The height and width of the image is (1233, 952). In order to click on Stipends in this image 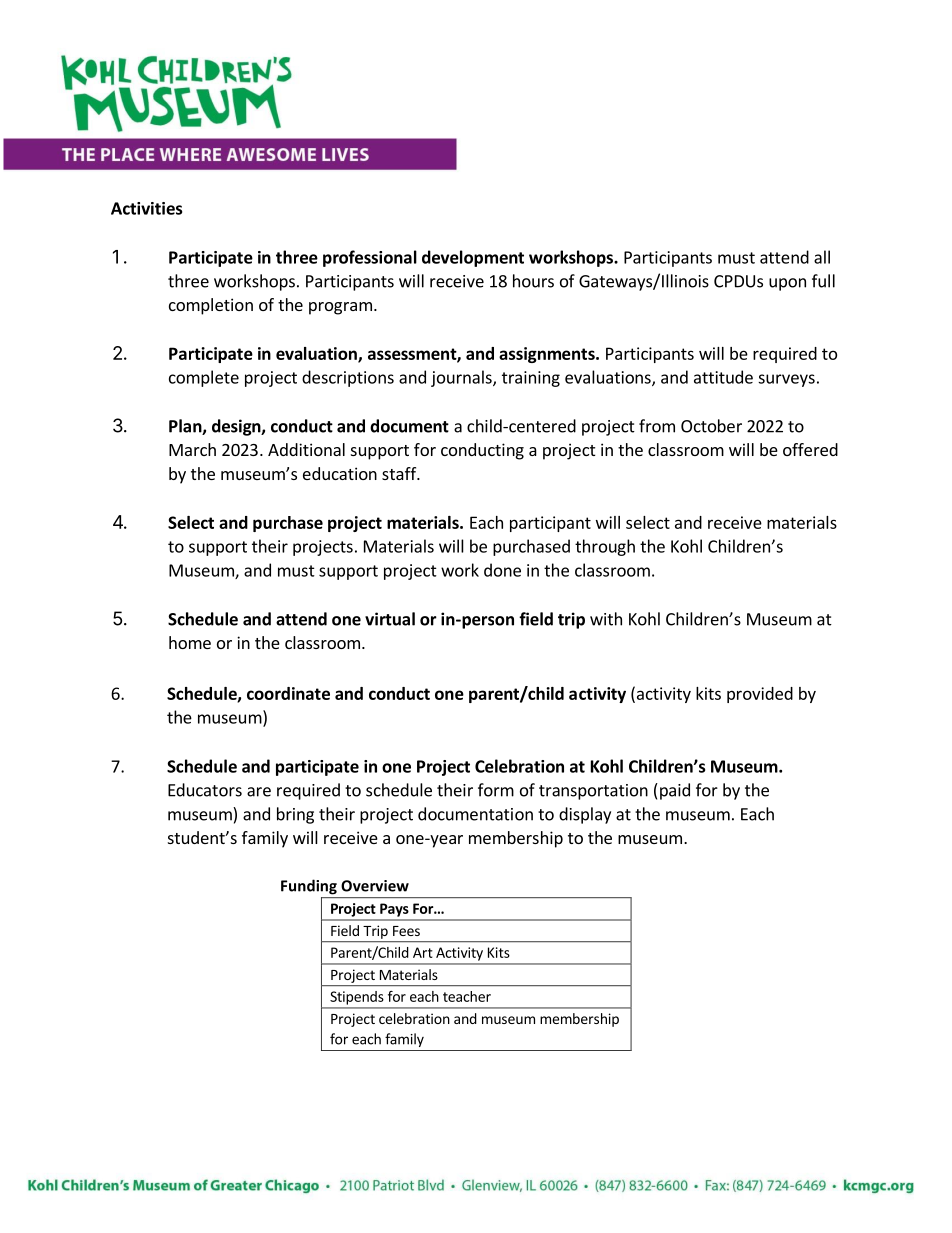, I will do `click(356, 998)`.
